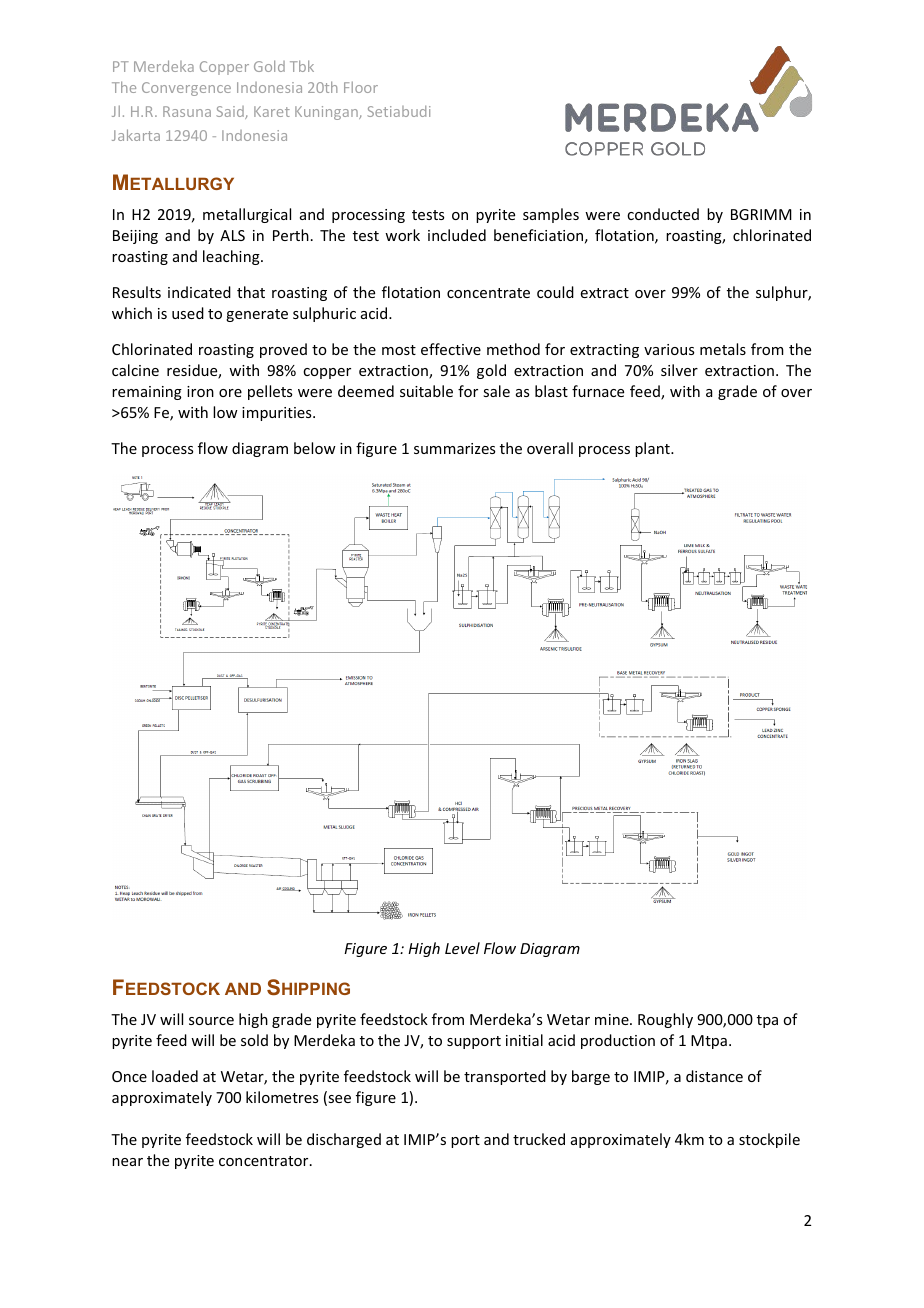 The width and height of the screenshot is (924, 1308). I want to click on Floor, so click(361, 87).
